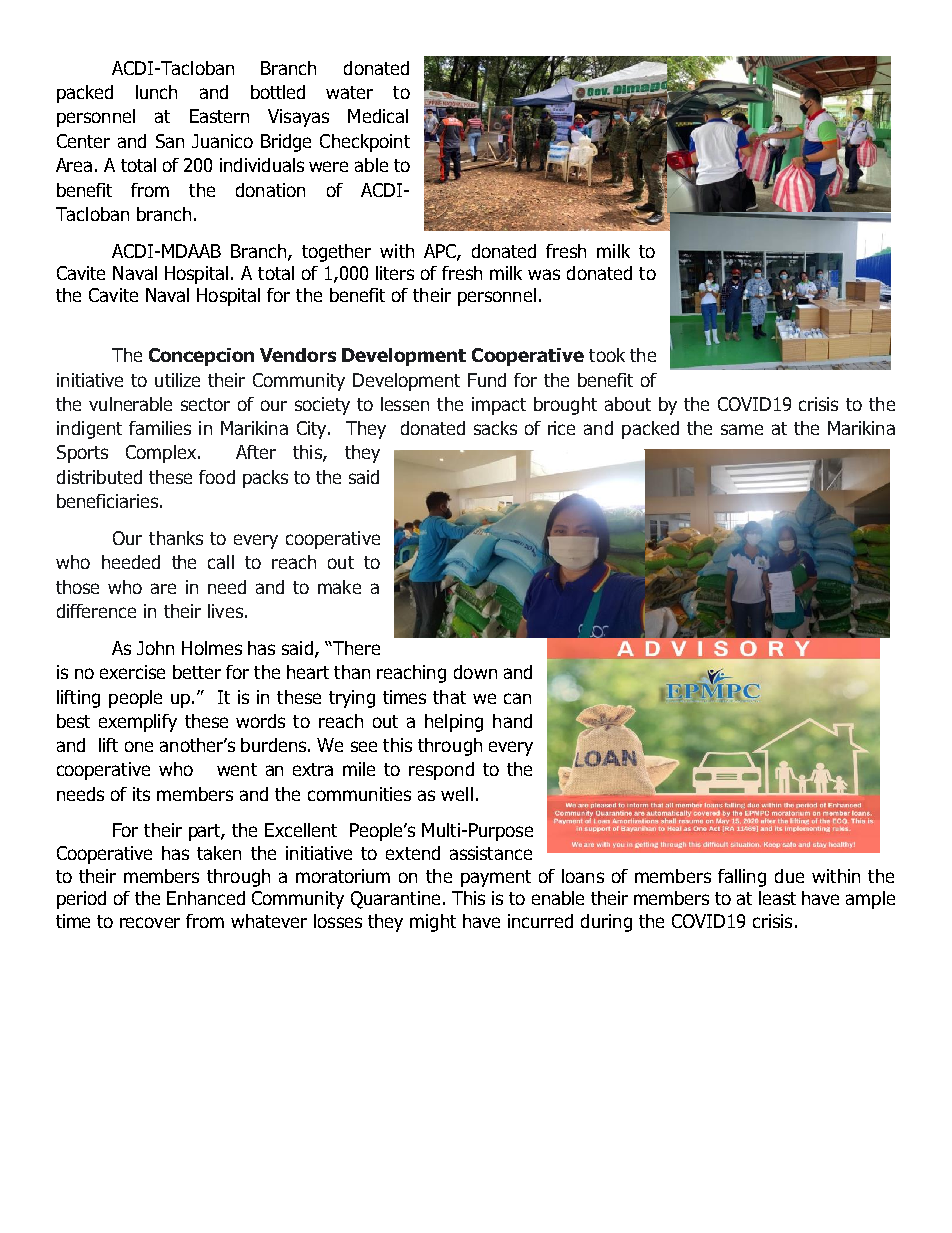  Describe the element at coordinates (201, 357) in the screenshot. I see `Concepcion` at that location.
